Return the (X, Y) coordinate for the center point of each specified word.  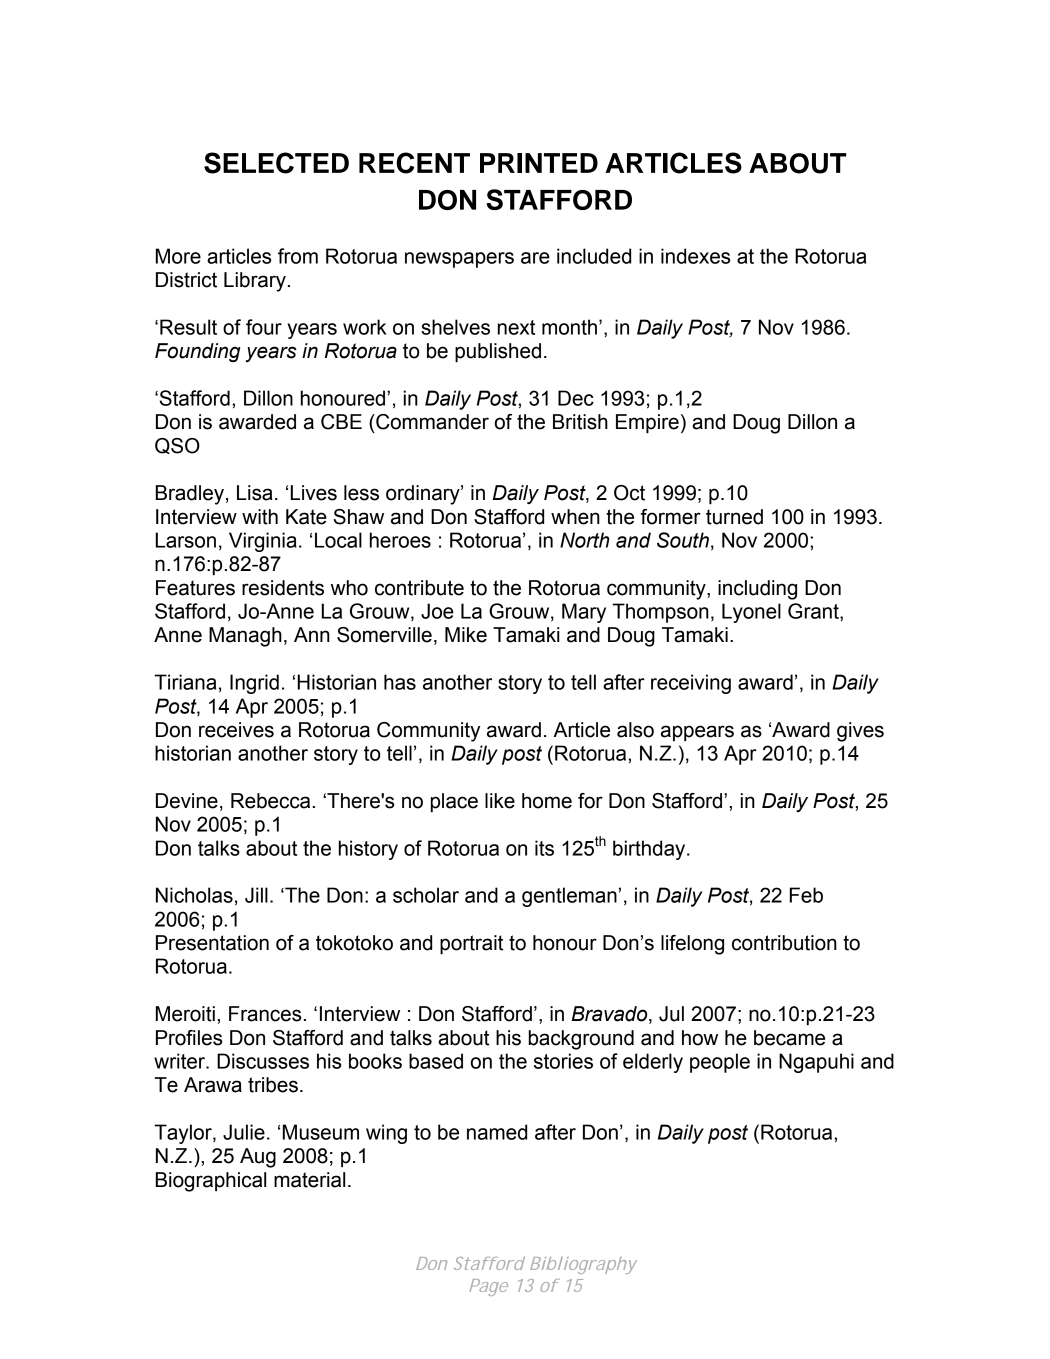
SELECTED (276, 163)
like (500, 801)
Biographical (211, 1182)
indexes (695, 256)
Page (488, 1287)
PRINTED (539, 163)
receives (236, 730)
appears (697, 733)
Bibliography (583, 1265)
